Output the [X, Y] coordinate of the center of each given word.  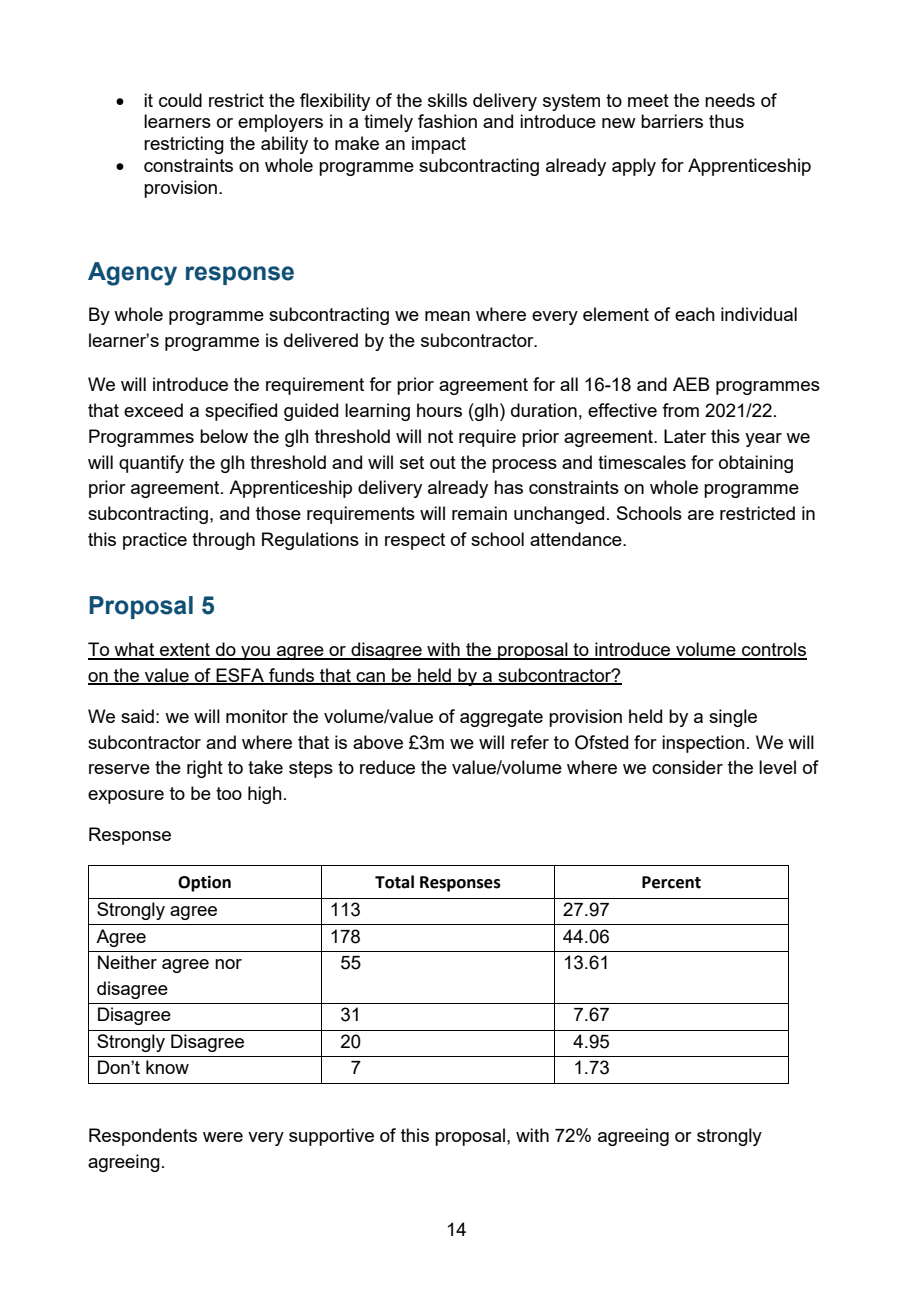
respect [415, 541]
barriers [672, 121]
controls [773, 650]
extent [185, 651]
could [180, 100]
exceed [153, 410]
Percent [671, 882]
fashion [447, 121]
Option [204, 883]
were [223, 1137]
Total [394, 882]
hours [439, 410]
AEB [691, 384]
